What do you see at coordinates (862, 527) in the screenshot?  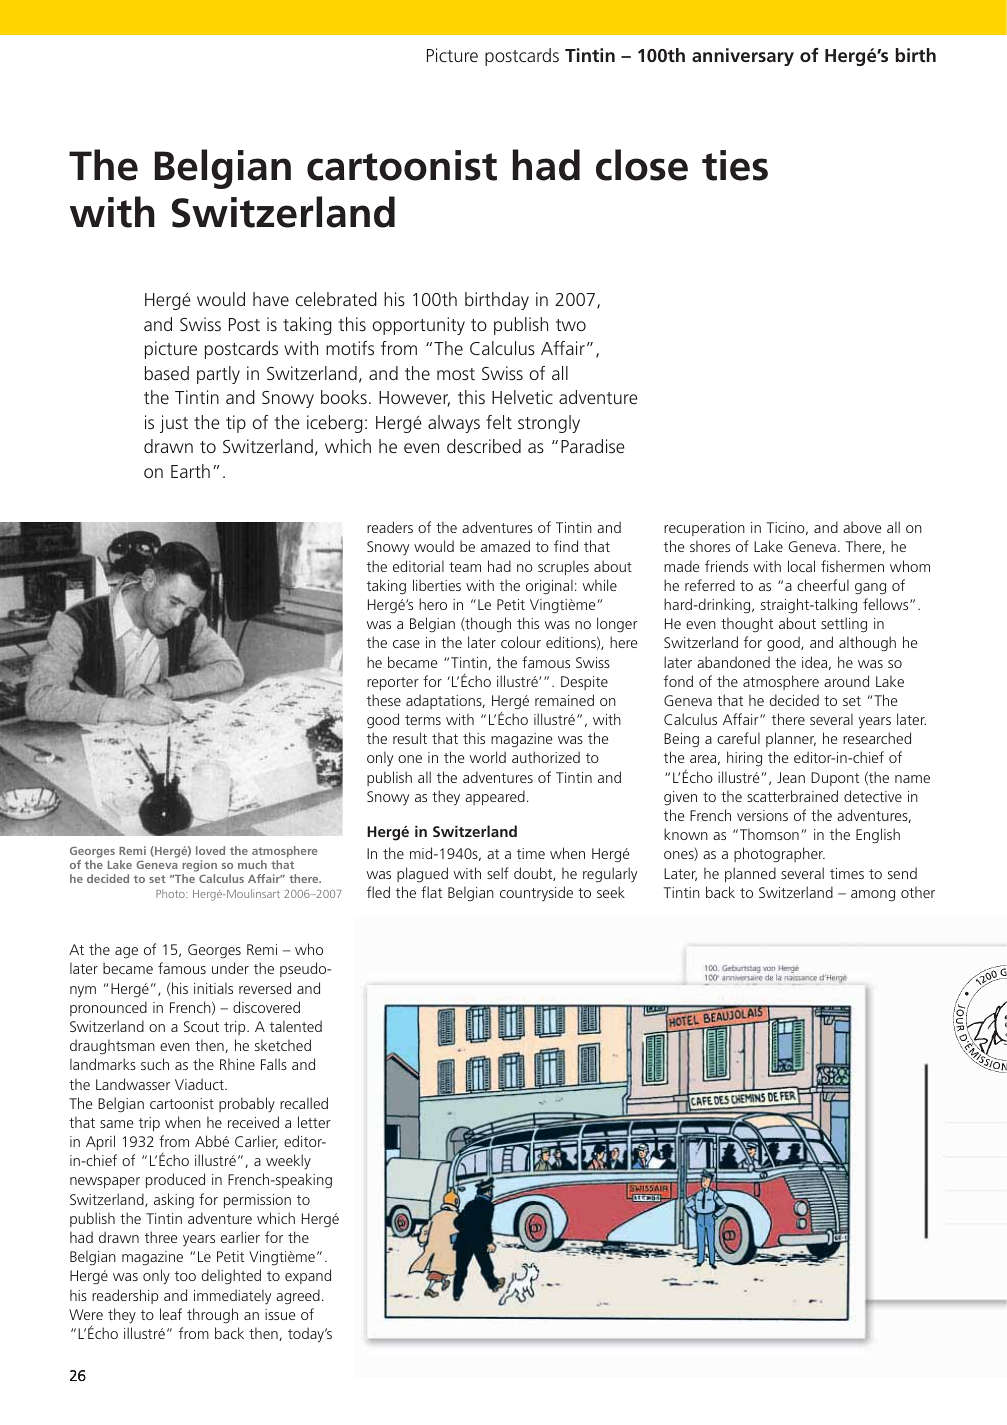 I see `above` at bounding box center [862, 527].
